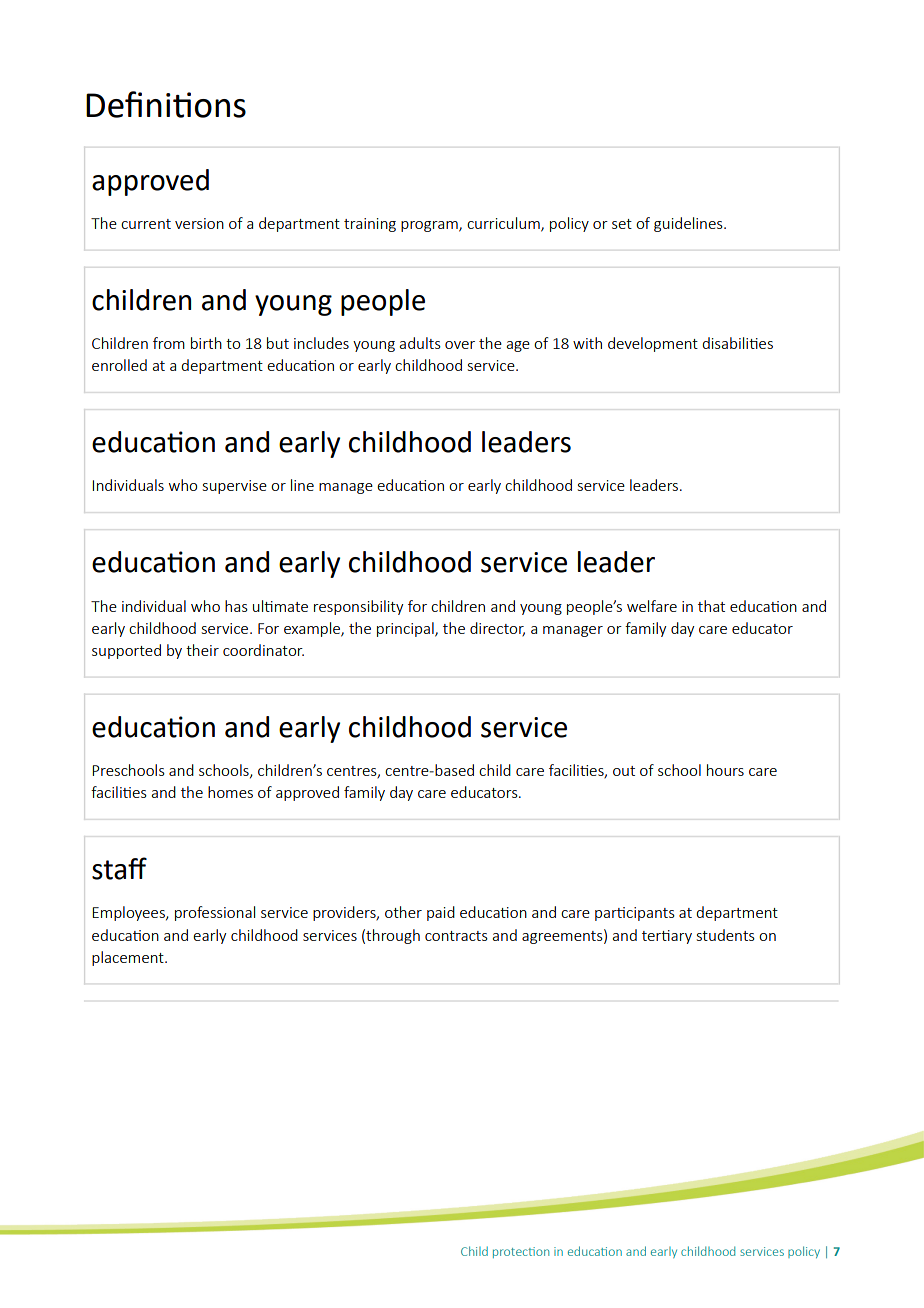  I want to click on students, so click(726, 935).
